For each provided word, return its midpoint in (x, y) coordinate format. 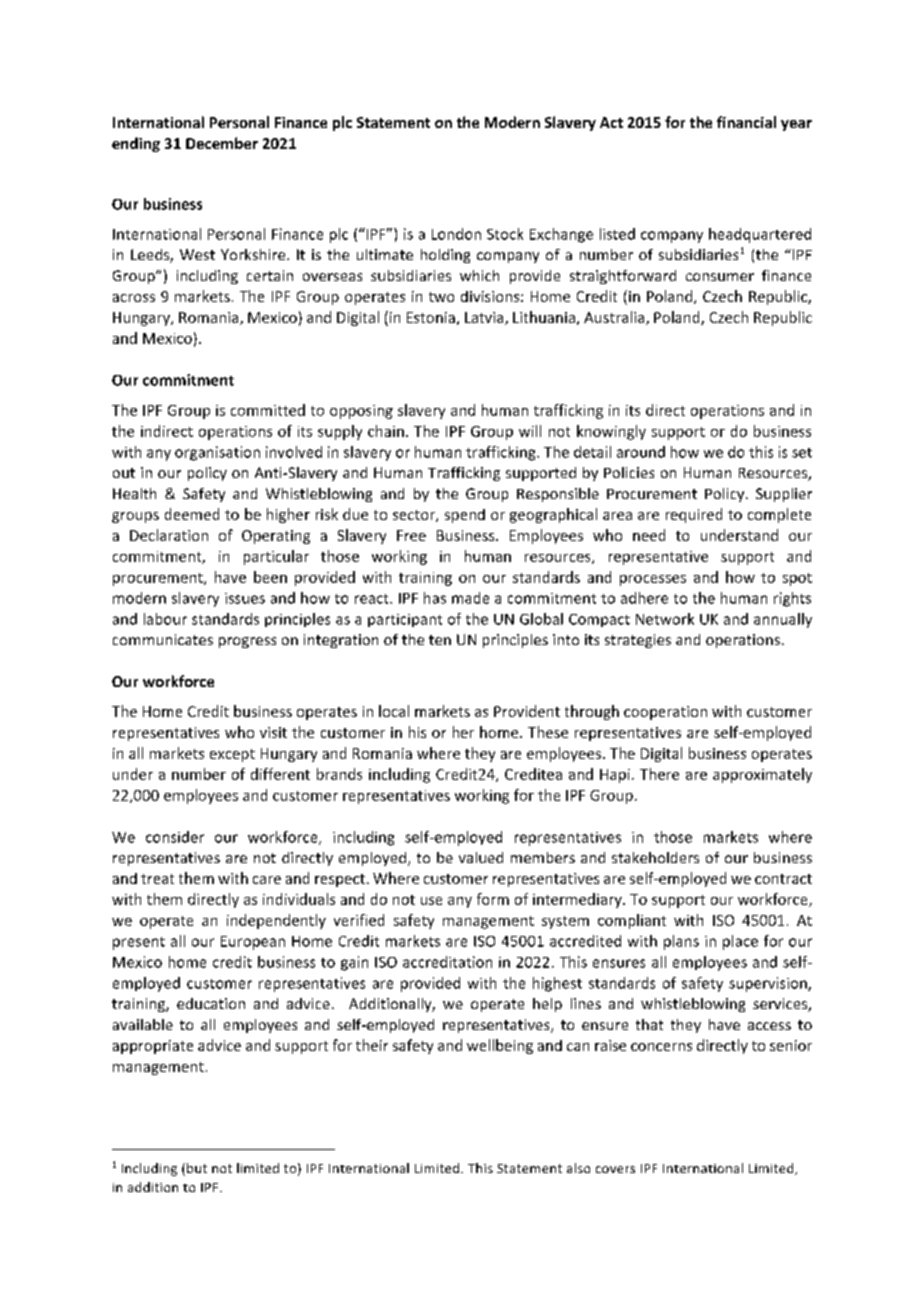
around (641, 452)
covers (615, 1169)
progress (247, 642)
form (493, 899)
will (530, 431)
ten (440, 640)
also (578, 1168)
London (456, 234)
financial (746, 122)
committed (268, 410)
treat (157, 879)
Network (665, 619)
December (222, 143)
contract (783, 879)
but (197, 1168)
